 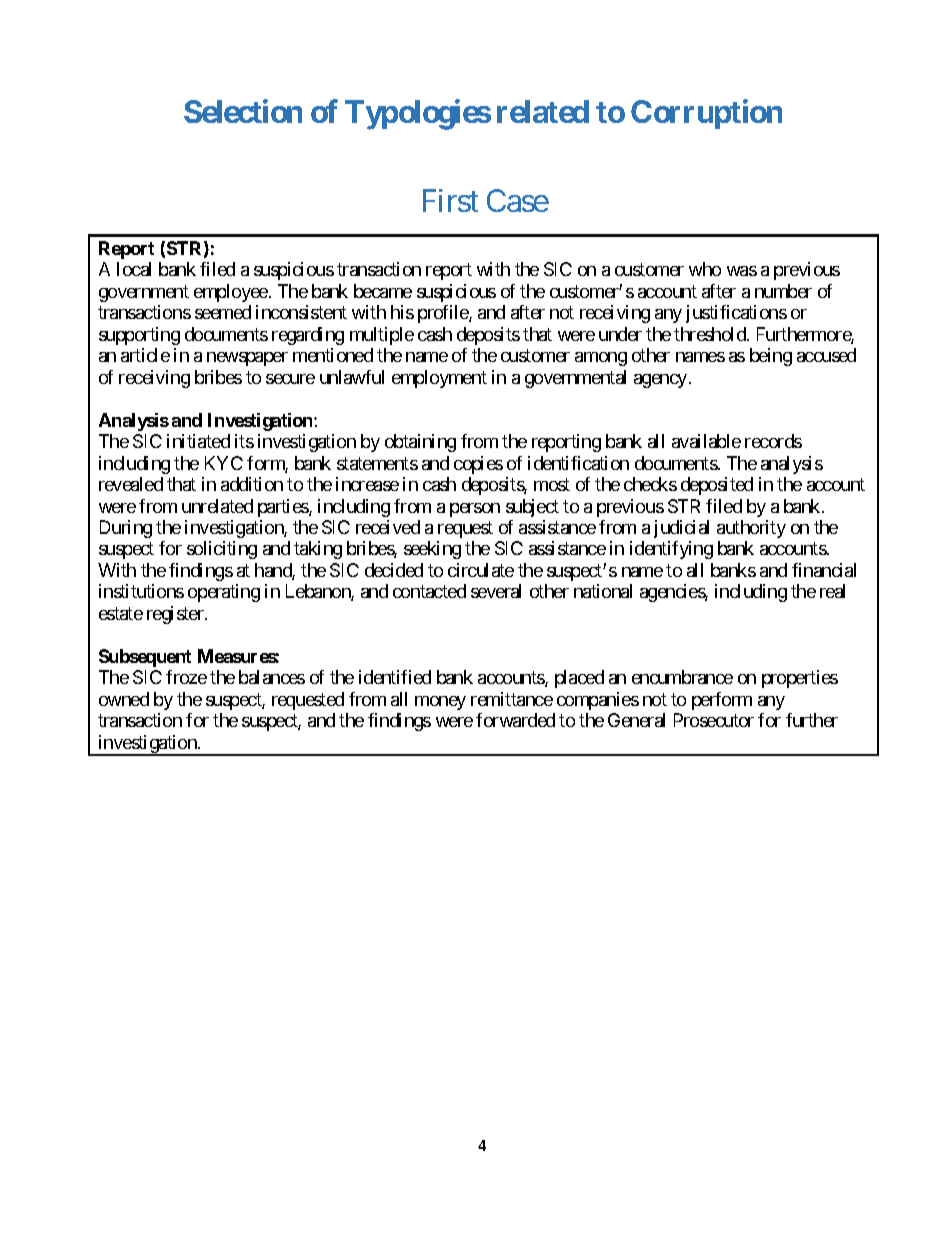 I want to click on Selection, so click(x=243, y=111).
